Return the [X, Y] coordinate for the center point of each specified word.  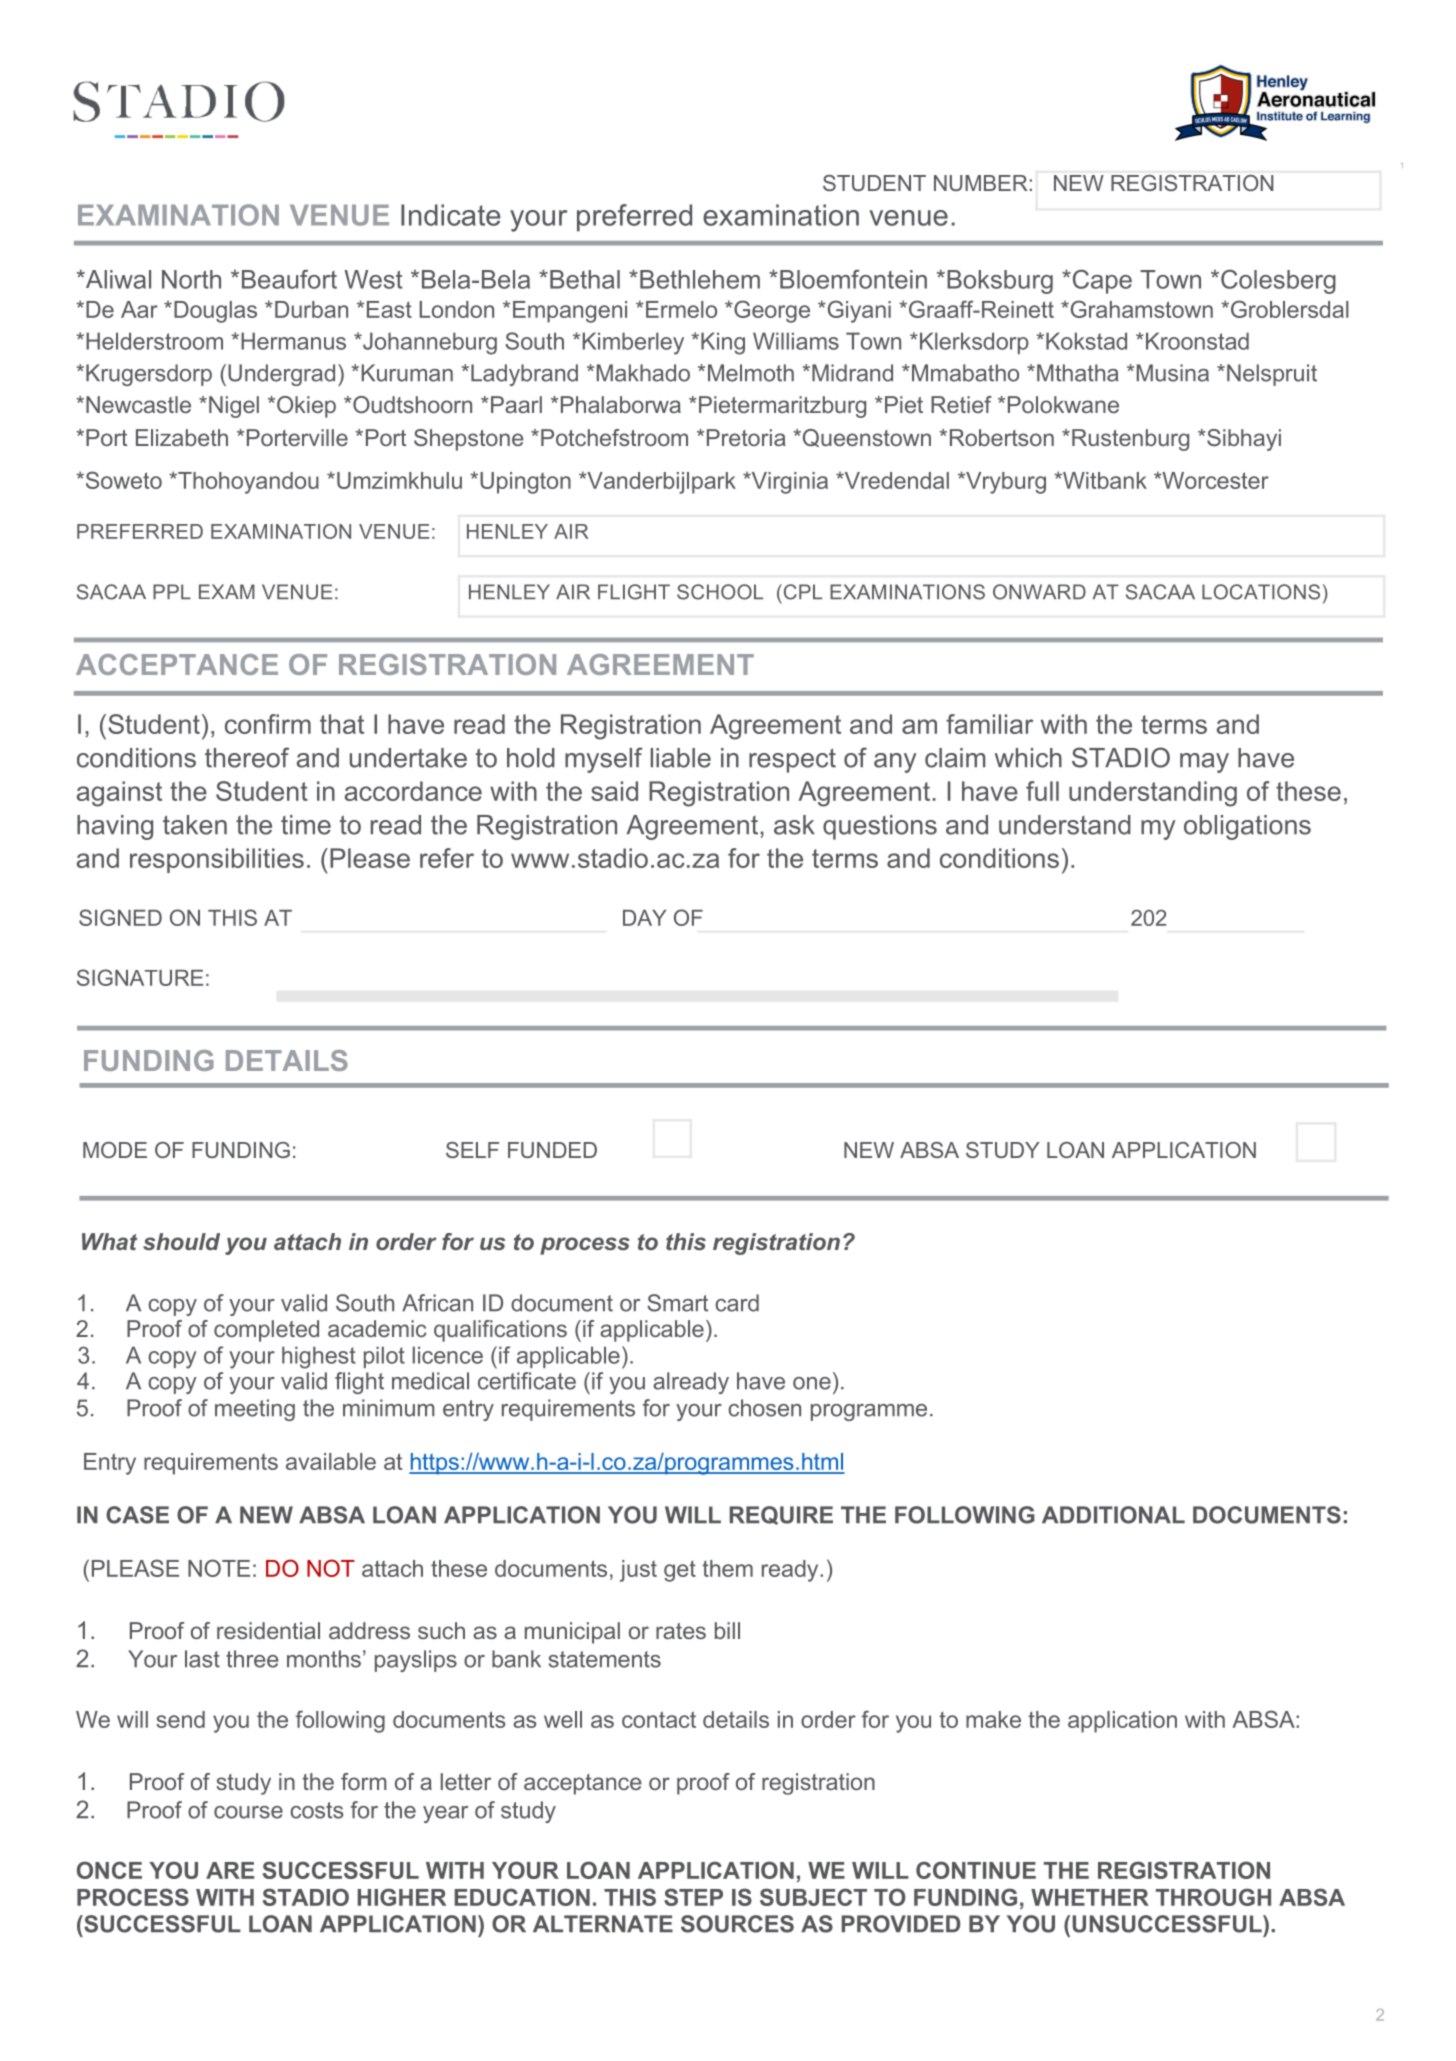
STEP [693, 1897]
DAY [644, 918]
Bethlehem [700, 279]
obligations [1247, 827]
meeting [255, 1410]
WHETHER [1090, 1897]
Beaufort [289, 279]
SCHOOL [720, 592]
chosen [764, 1408]
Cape [1101, 281]
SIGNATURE [140, 977]
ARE [230, 1870]
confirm [268, 724]
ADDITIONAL [1113, 1515]
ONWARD [1039, 592]
